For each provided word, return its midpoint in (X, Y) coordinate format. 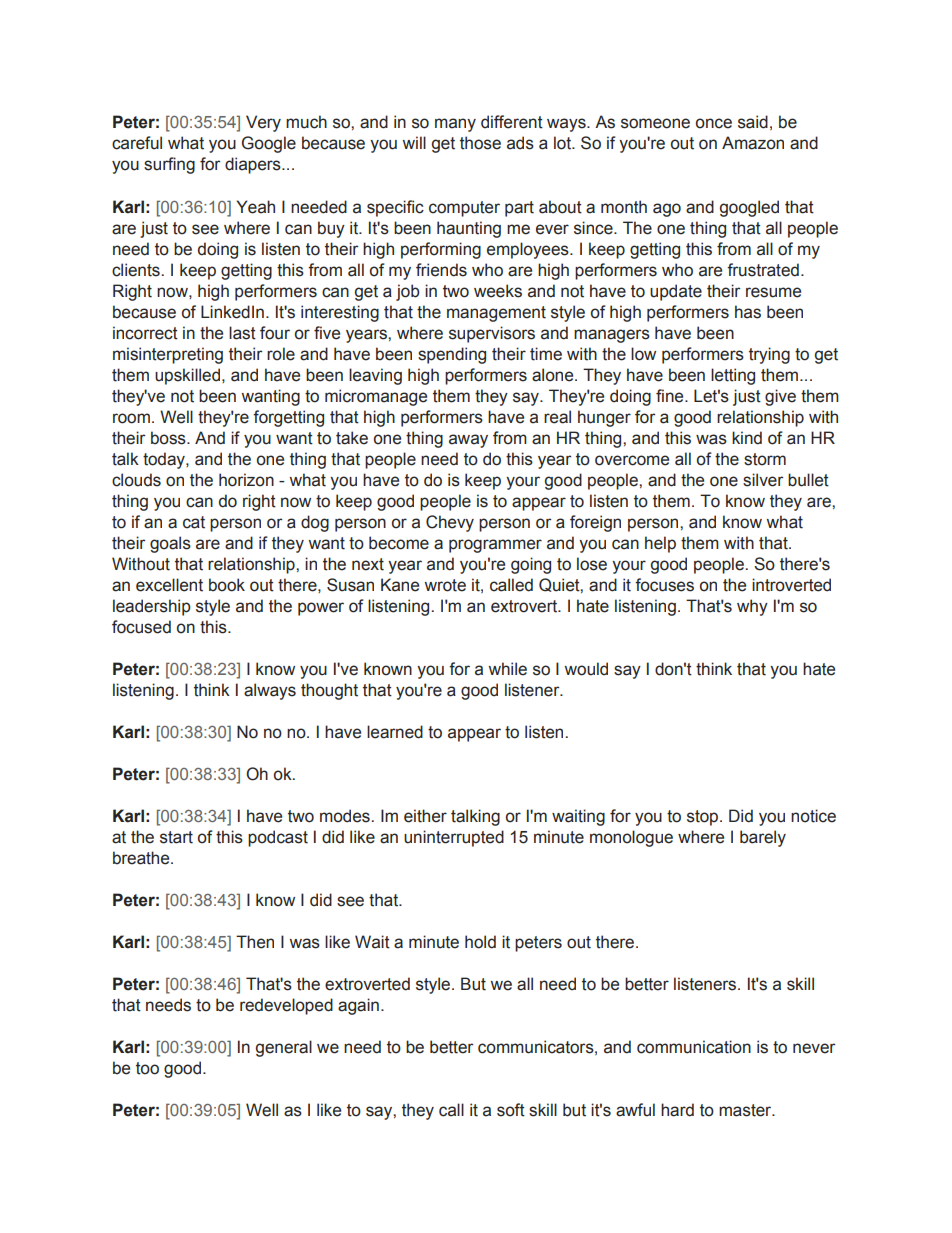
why (752, 607)
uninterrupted (454, 838)
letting (733, 376)
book (227, 585)
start (176, 837)
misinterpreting (168, 355)
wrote (445, 585)
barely (763, 838)
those (480, 143)
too (147, 1068)
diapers (254, 165)
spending (452, 355)
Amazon (753, 143)
